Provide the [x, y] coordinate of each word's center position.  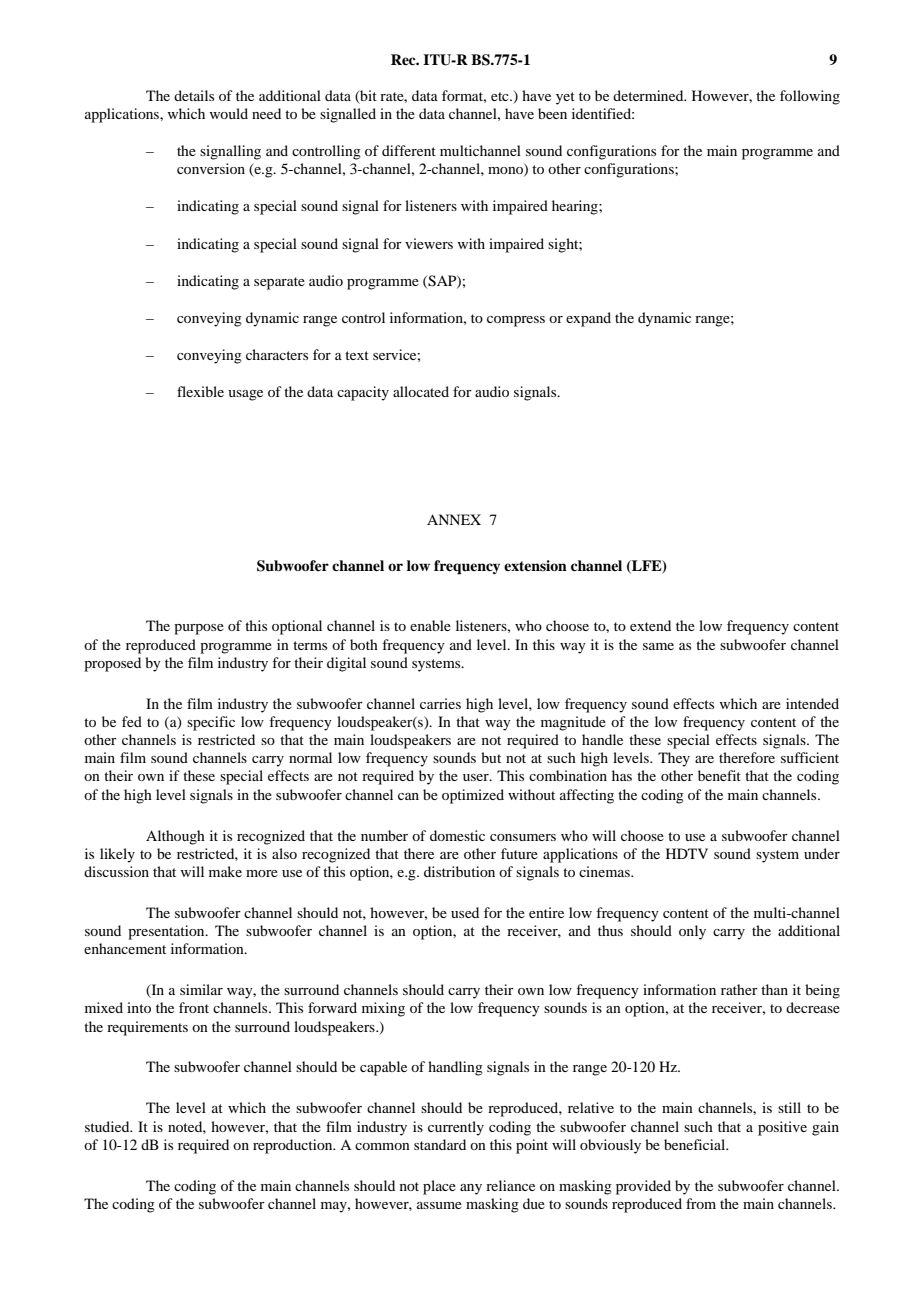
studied [108, 1126]
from [701, 1203]
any [471, 1189]
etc [501, 96]
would [229, 113]
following [810, 97]
